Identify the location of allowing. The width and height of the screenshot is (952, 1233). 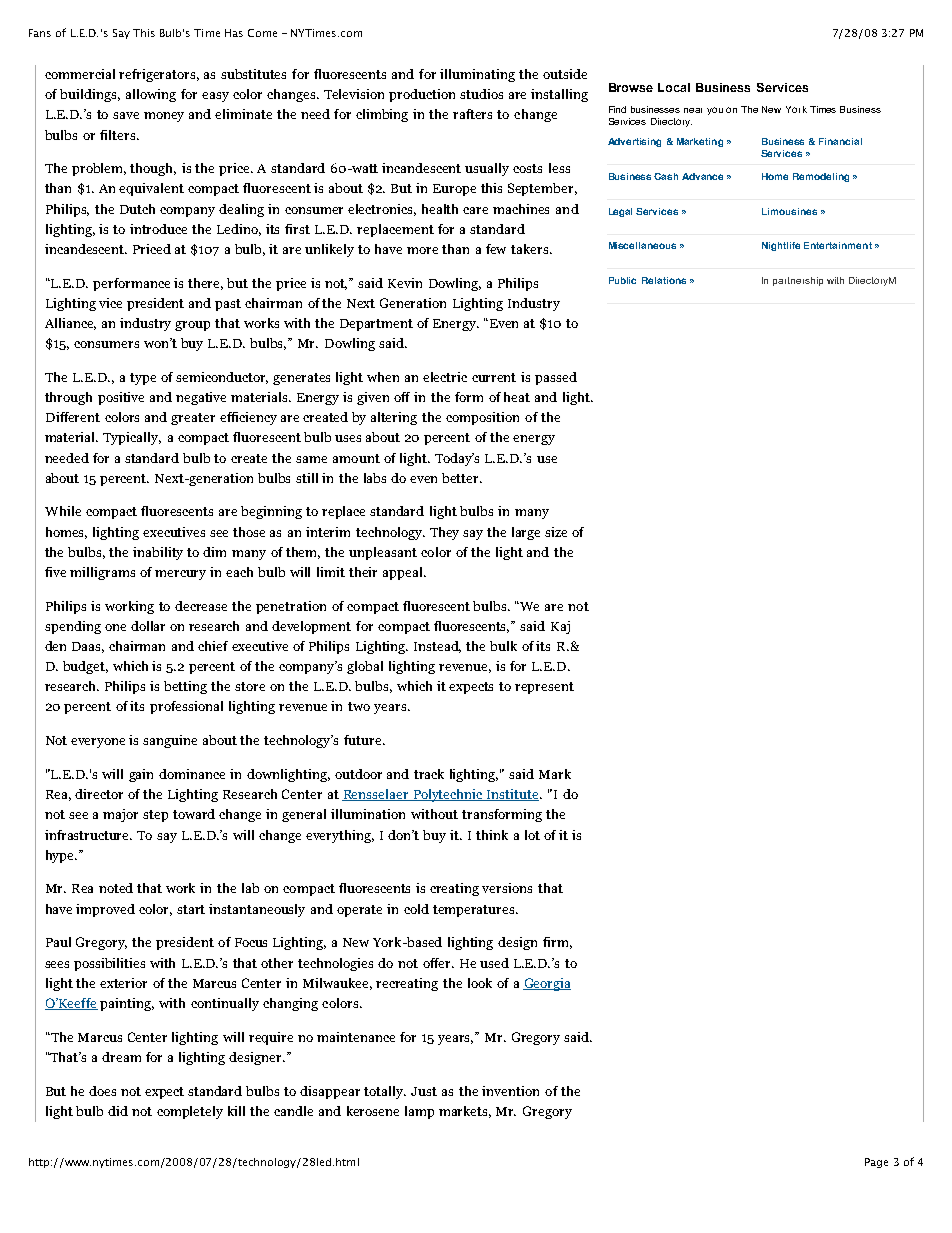
(151, 95).
